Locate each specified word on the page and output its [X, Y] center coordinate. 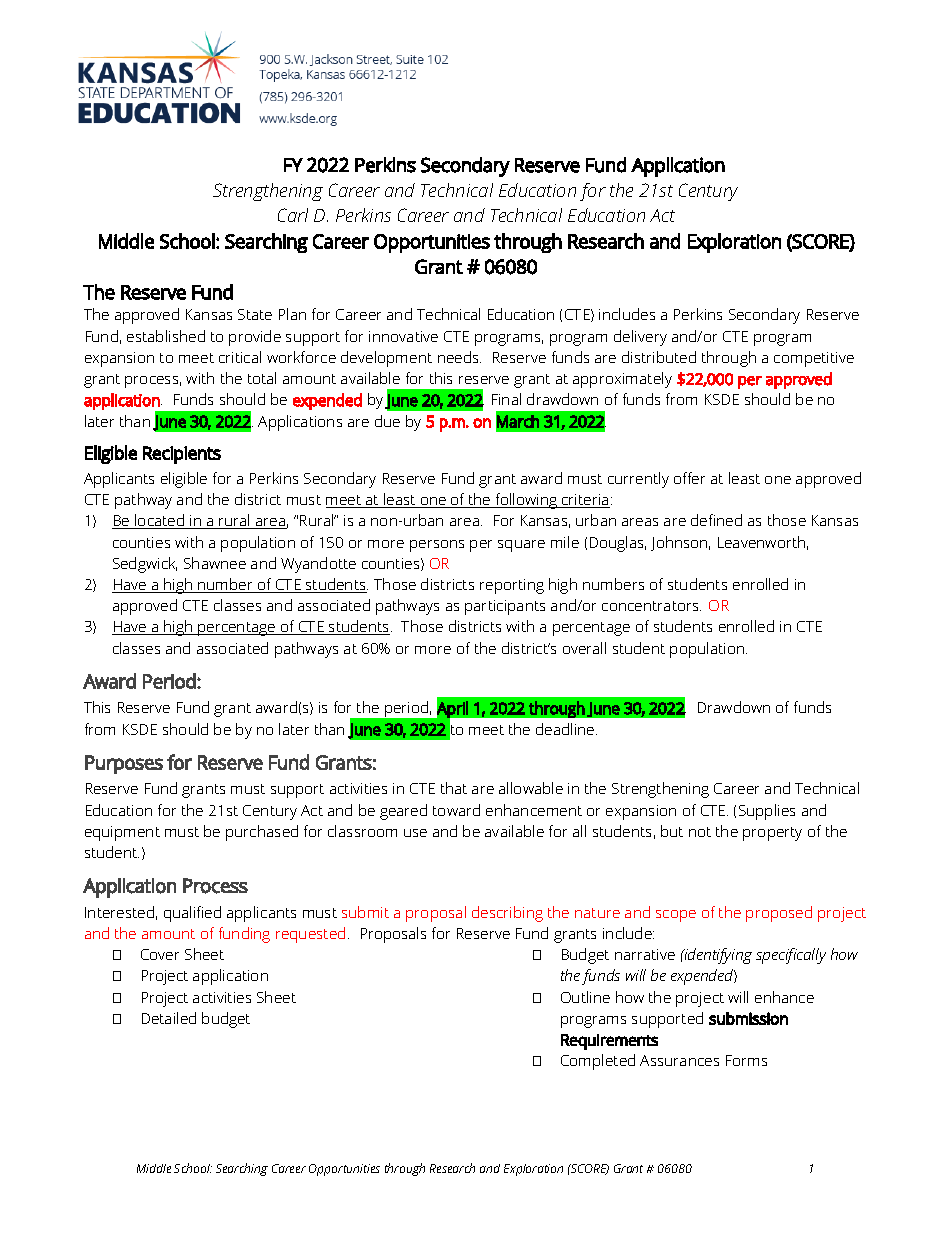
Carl [293, 215]
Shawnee [215, 563]
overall [584, 648]
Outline [585, 997]
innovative [403, 336]
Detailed [169, 1018]
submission [748, 1018]
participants [505, 607]
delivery [640, 338]
